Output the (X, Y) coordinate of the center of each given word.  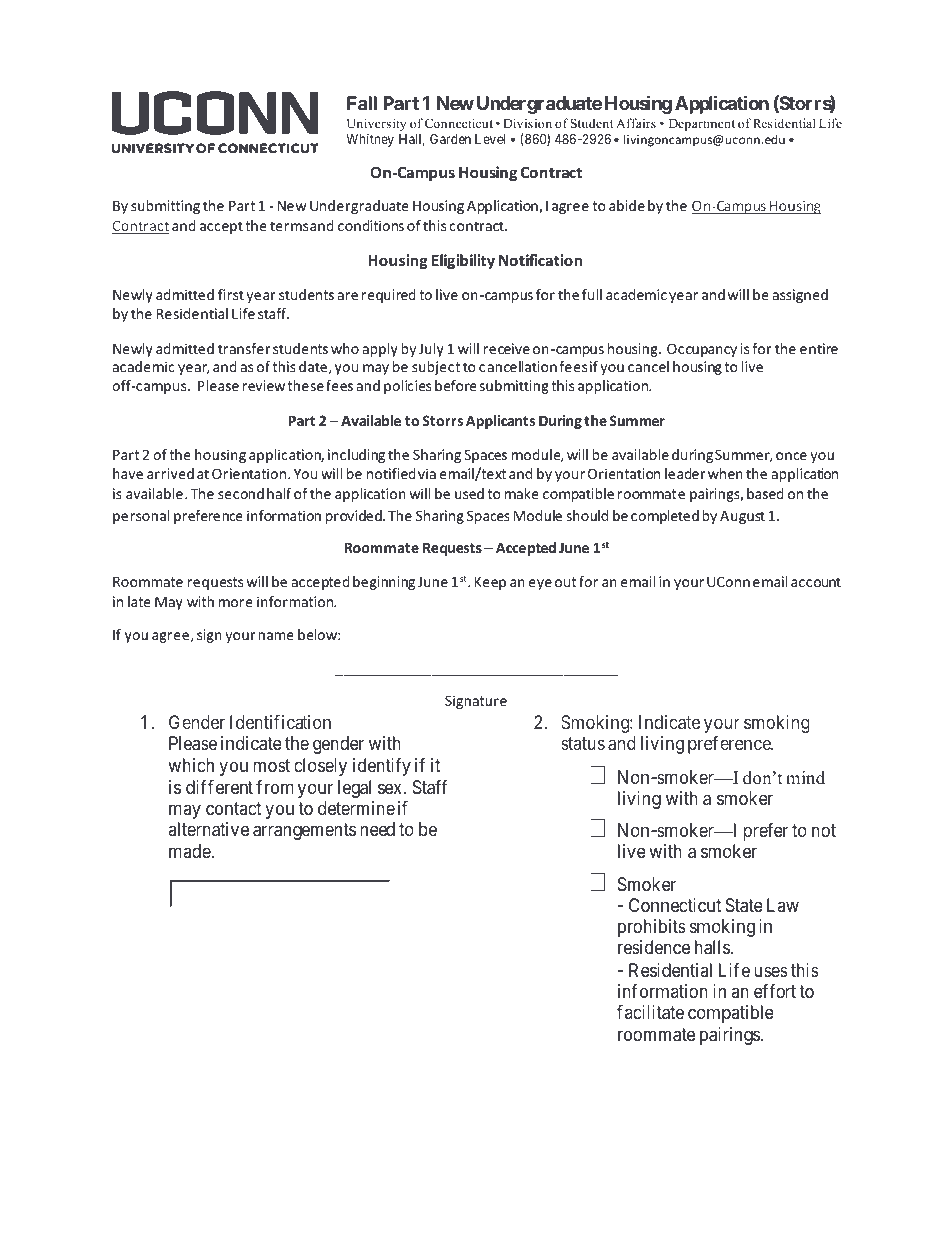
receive (506, 348)
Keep (490, 583)
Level (490, 139)
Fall (362, 103)
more (236, 603)
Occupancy (702, 350)
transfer (244, 348)
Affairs (636, 123)
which (191, 765)
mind (805, 778)
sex (391, 788)
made (190, 851)
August (742, 517)
